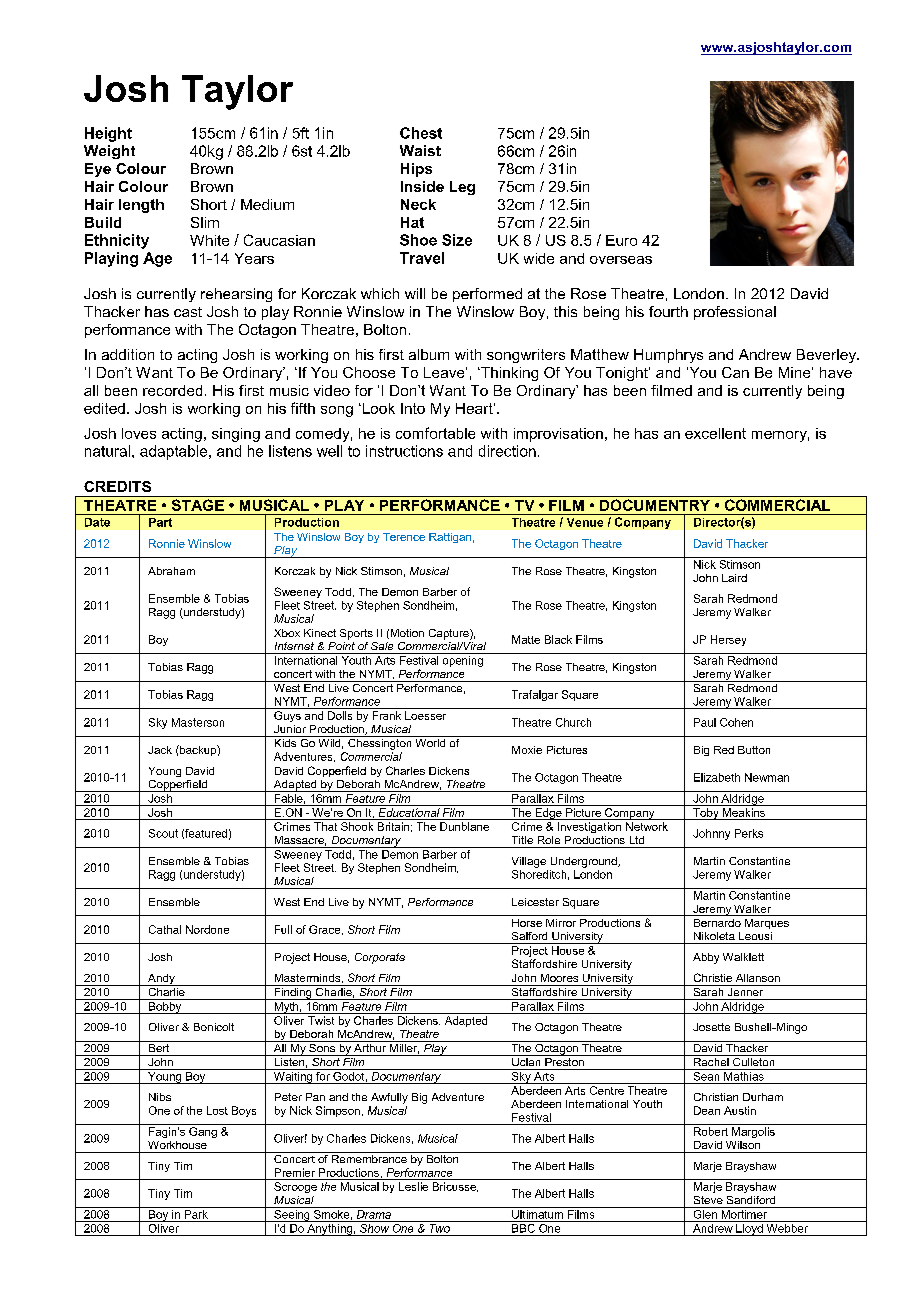 This image has width=924, height=1308. I want to click on recorded, so click(172, 390).
